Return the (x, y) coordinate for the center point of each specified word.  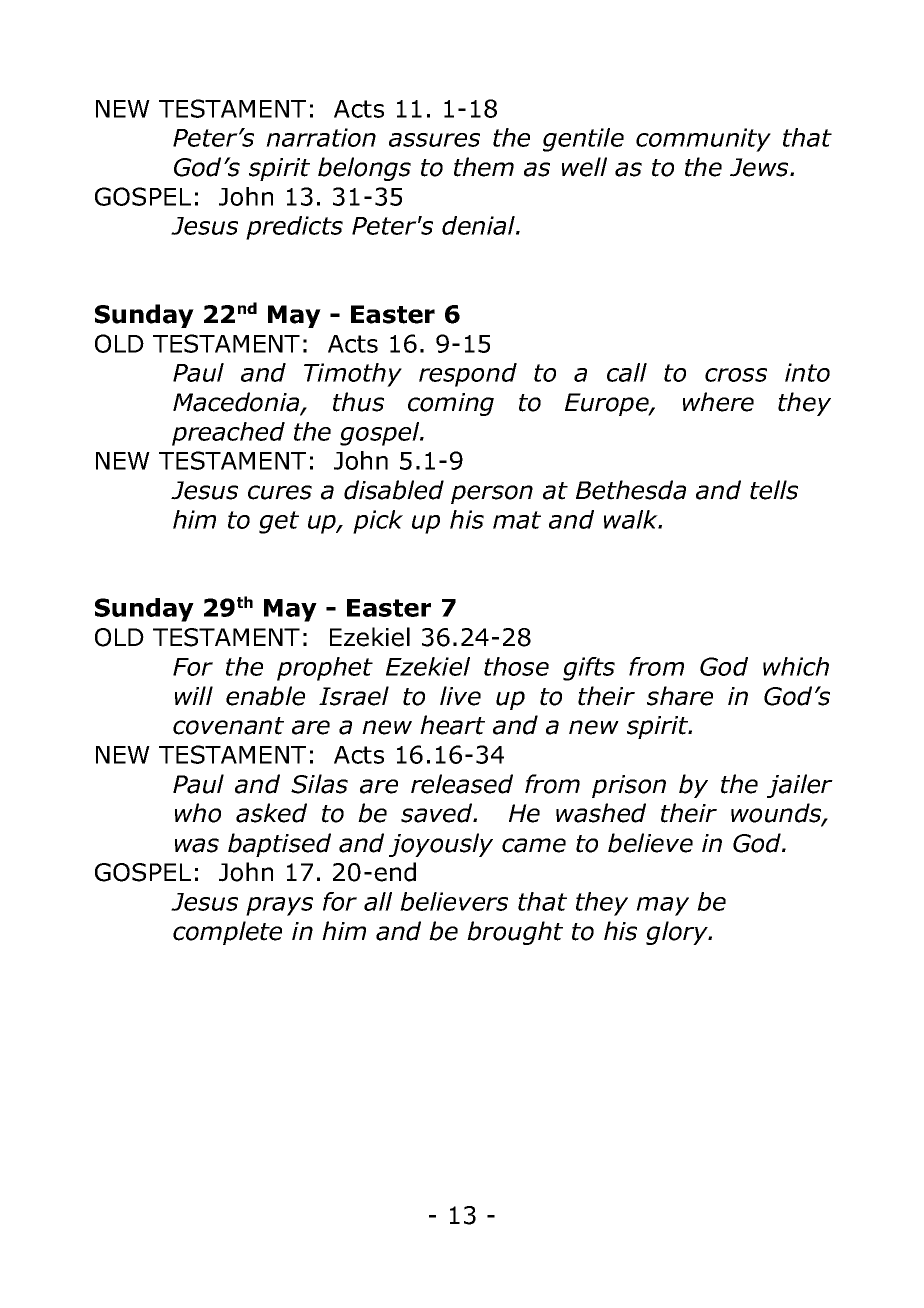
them (484, 167)
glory (678, 933)
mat (517, 520)
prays (279, 906)
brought (515, 933)
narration (321, 137)
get (279, 522)
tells (774, 490)
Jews (760, 167)
